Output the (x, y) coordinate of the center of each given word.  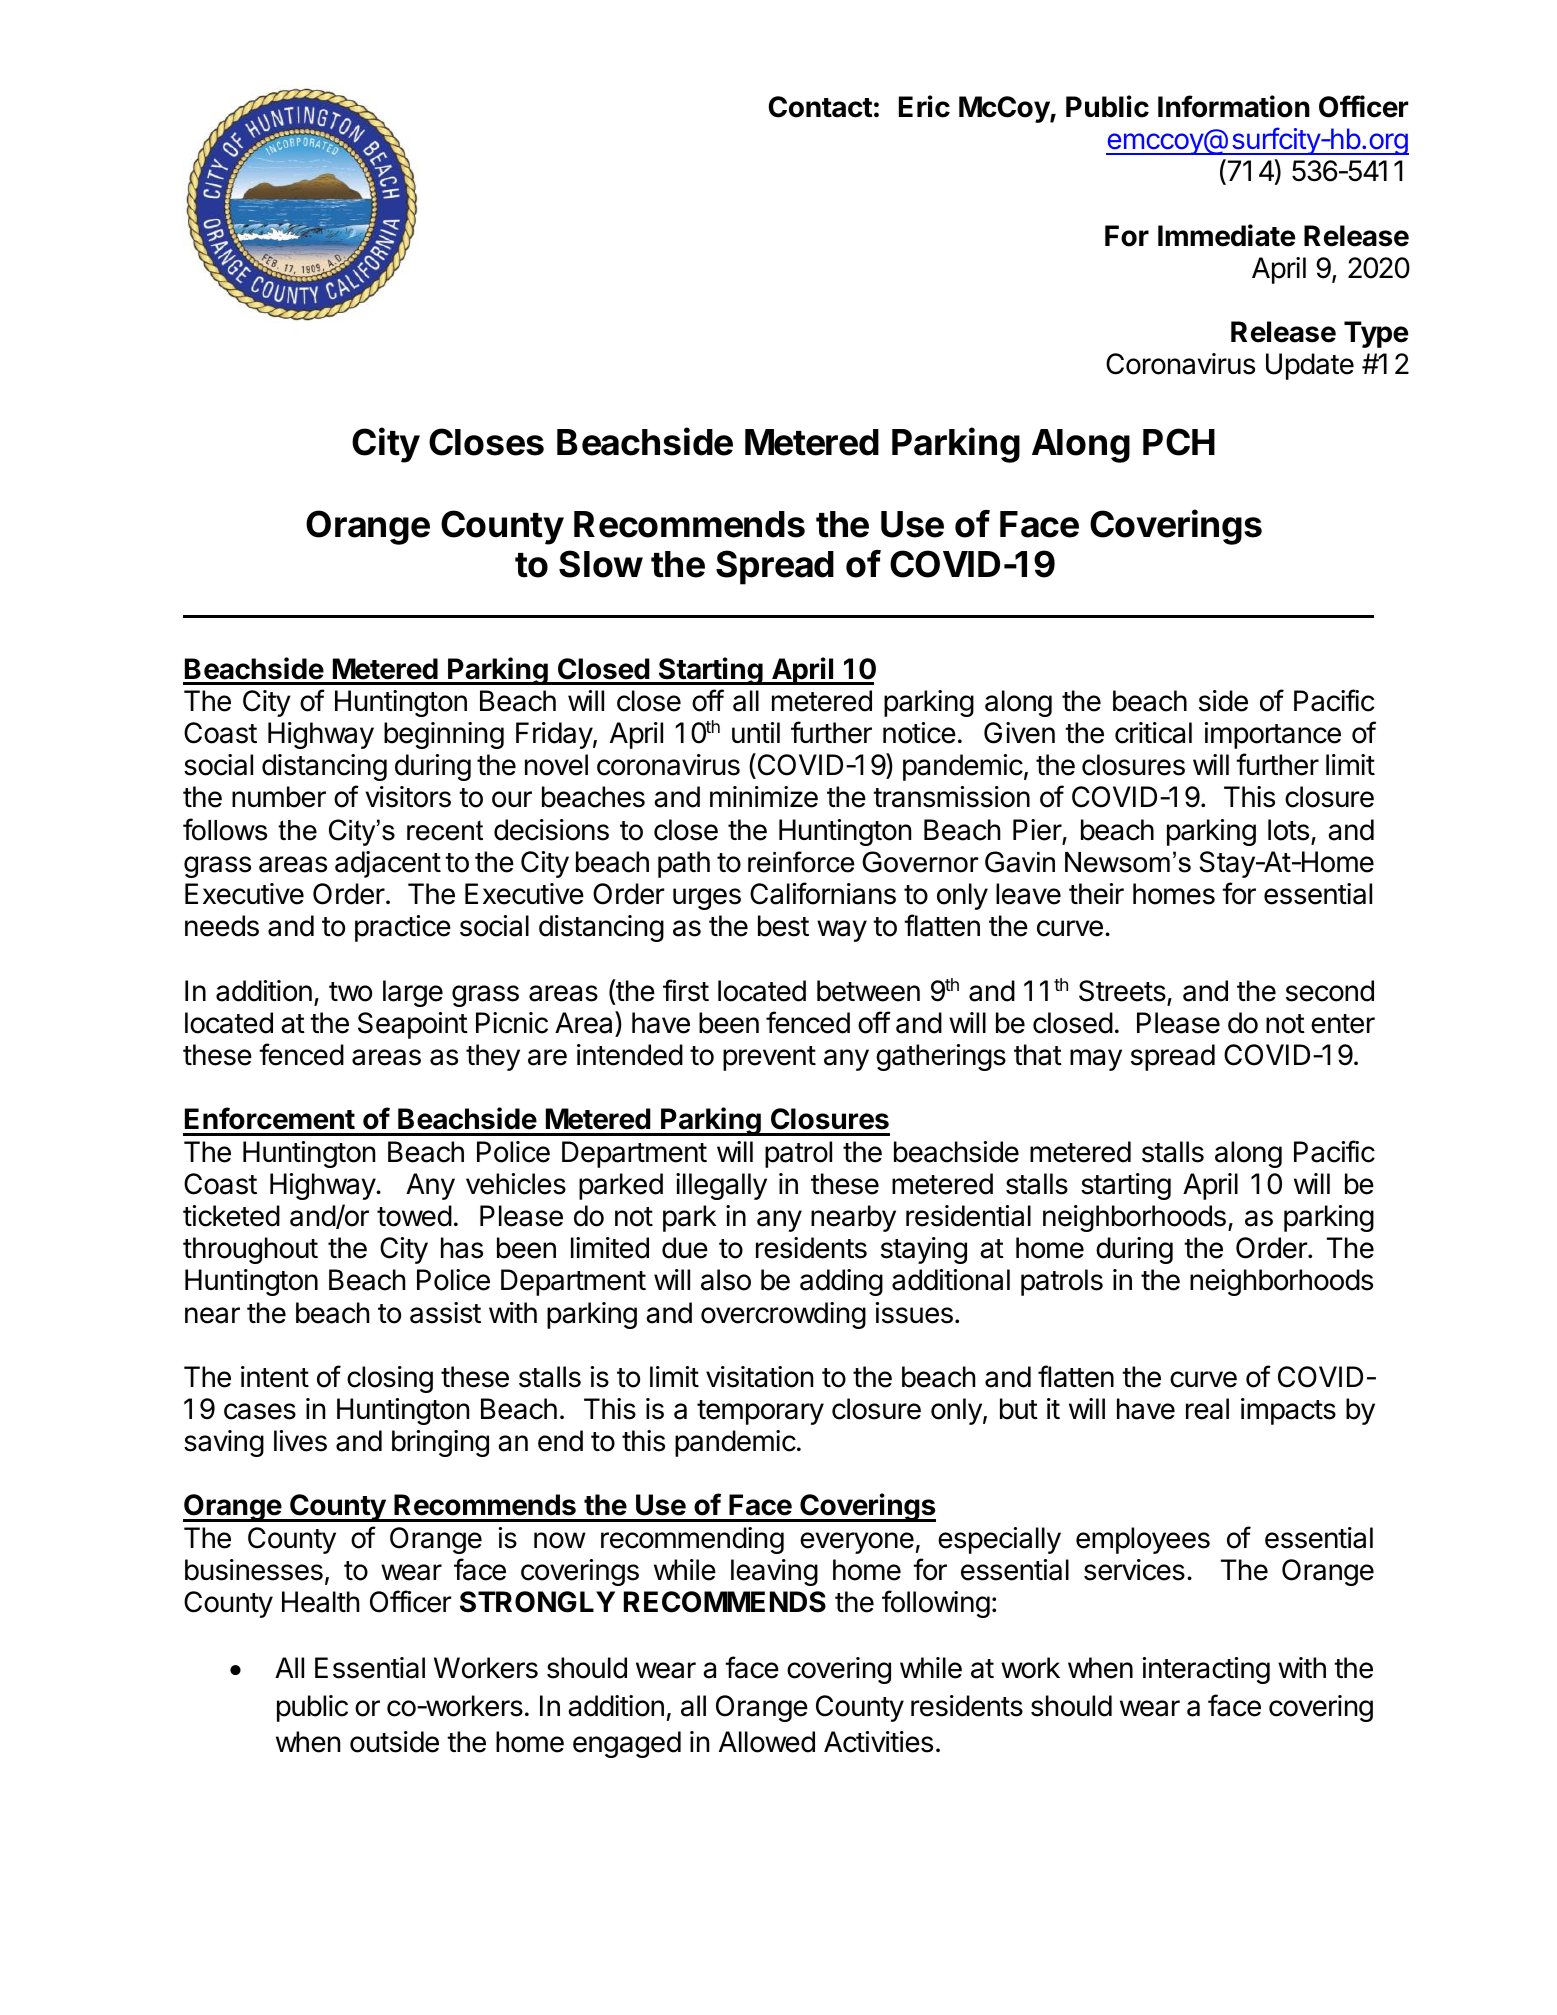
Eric (924, 106)
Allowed (767, 1742)
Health (320, 1602)
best (783, 926)
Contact (820, 107)
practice (403, 928)
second (1330, 991)
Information (1234, 106)
